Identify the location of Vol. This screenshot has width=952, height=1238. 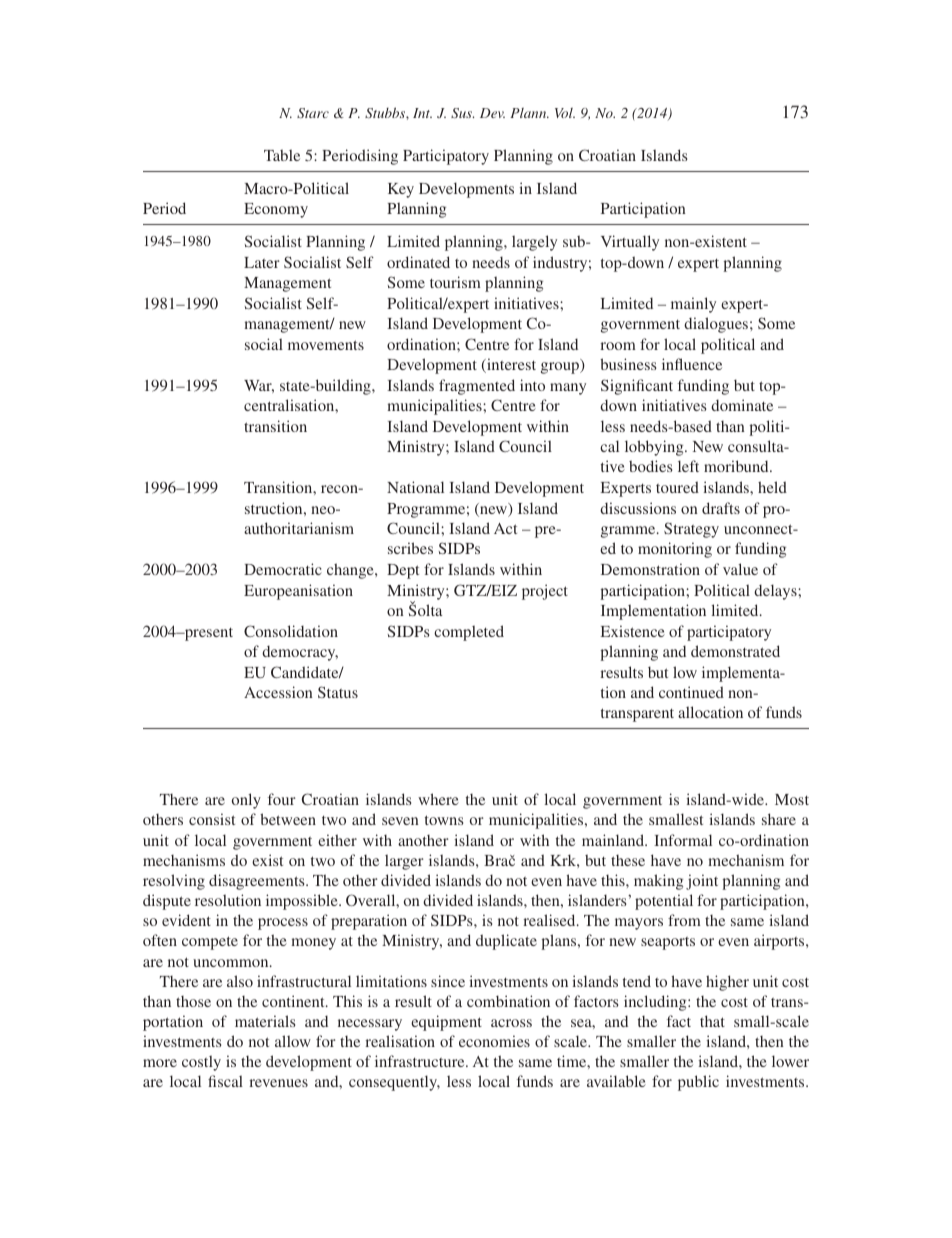
(565, 113).
